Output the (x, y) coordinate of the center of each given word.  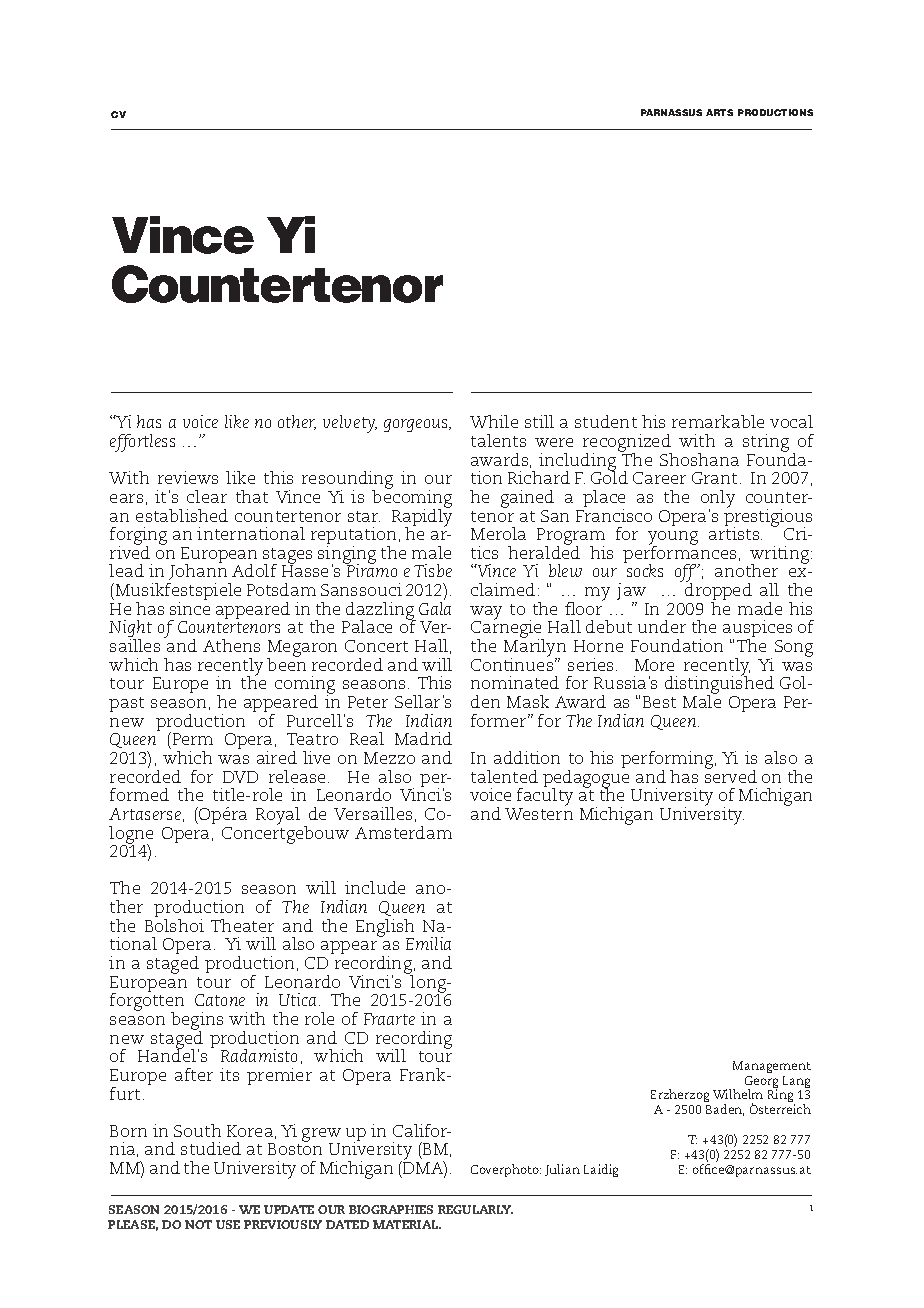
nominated (515, 682)
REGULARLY (475, 1209)
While (494, 421)
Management (772, 1067)
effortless (142, 443)
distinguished (719, 685)
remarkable (718, 421)
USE (228, 1224)
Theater (242, 925)
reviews (188, 477)
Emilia (428, 943)
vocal (791, 421)
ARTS (719, 112)
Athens (231, 645)
